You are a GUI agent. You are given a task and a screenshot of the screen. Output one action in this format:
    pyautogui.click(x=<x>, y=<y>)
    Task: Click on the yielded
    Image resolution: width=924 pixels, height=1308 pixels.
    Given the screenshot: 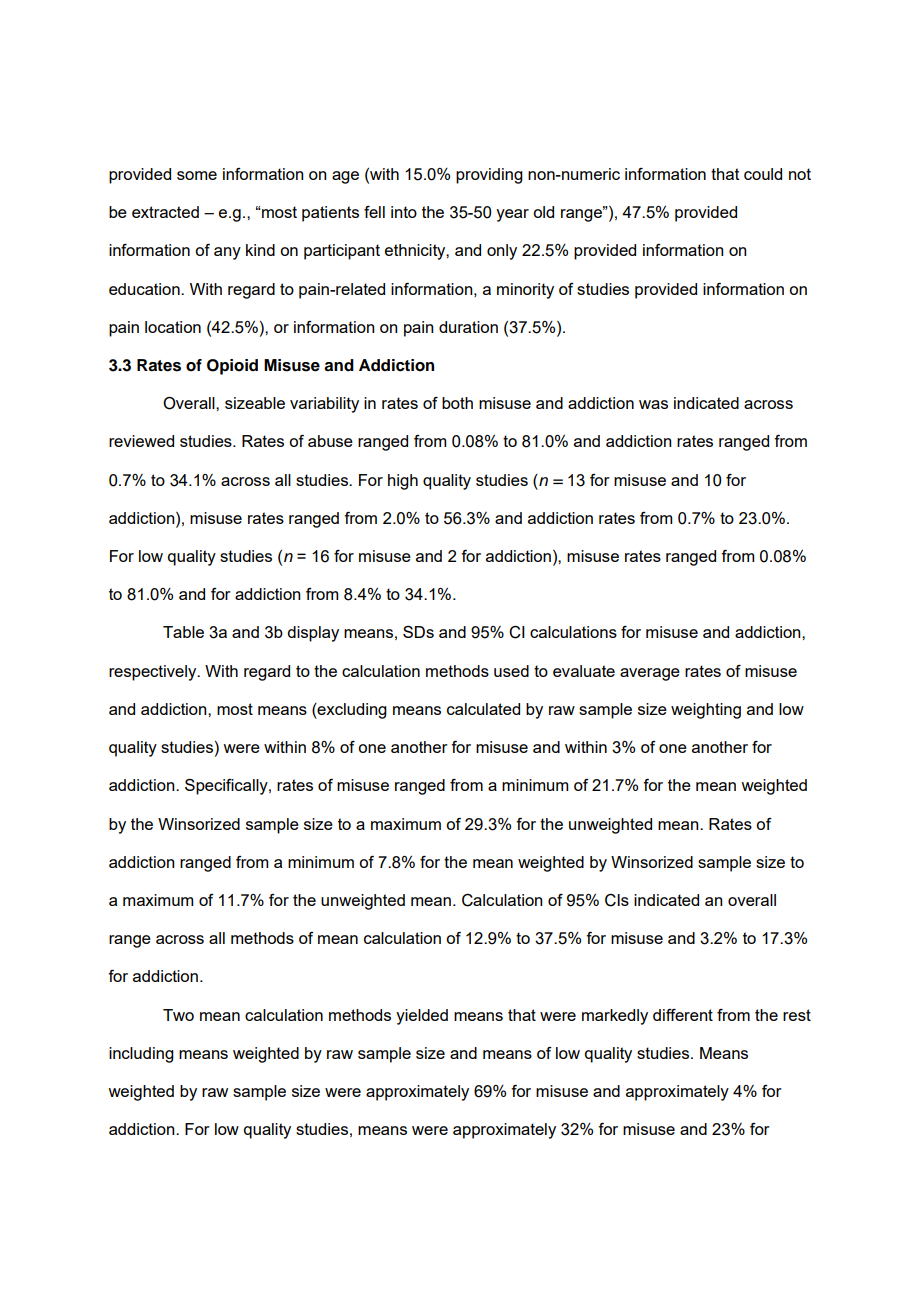 What is the action you would take?
    pyautogui.click(x=422, y=1017)
